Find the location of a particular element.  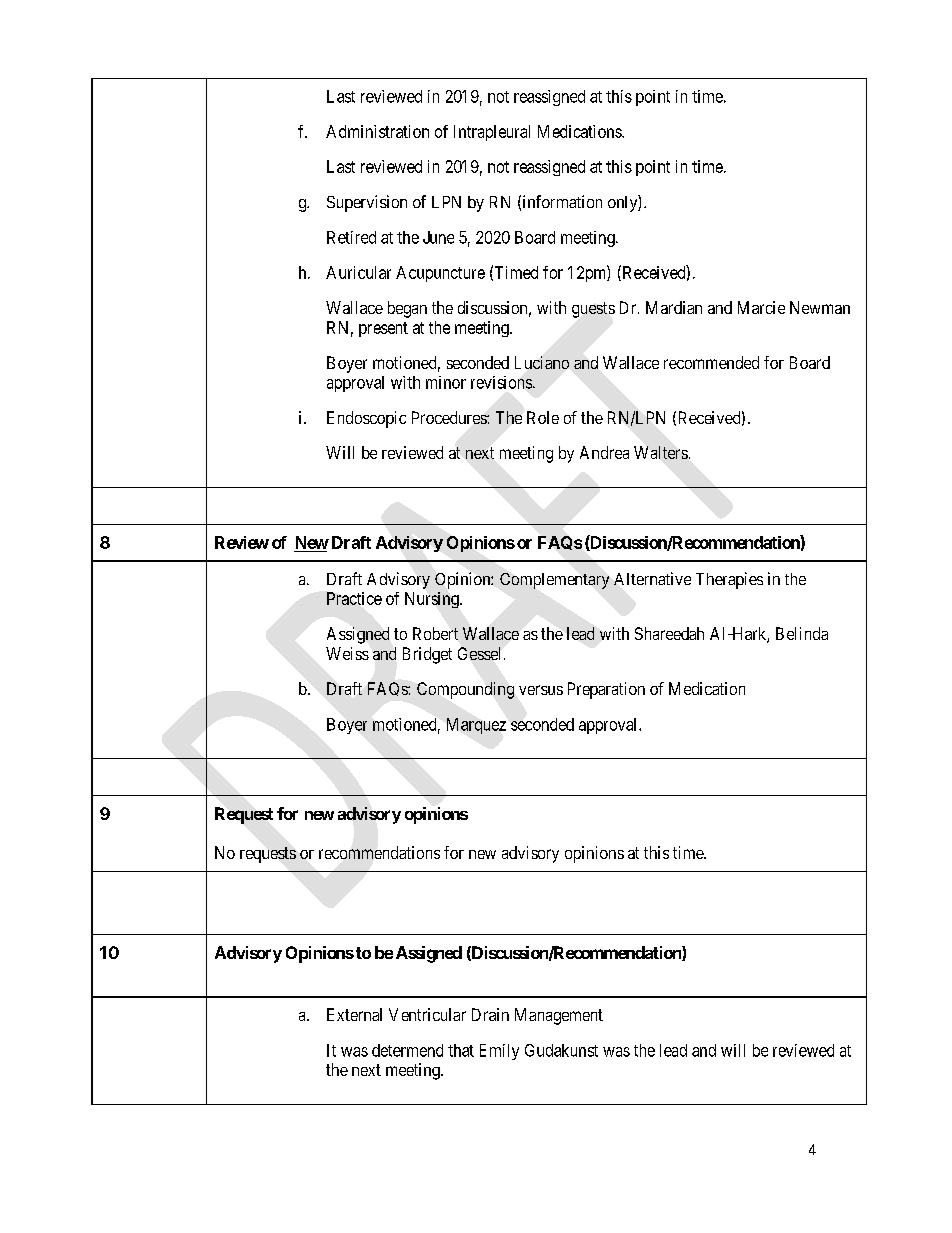

Ventricular is located at coordinates (427, 1014).
